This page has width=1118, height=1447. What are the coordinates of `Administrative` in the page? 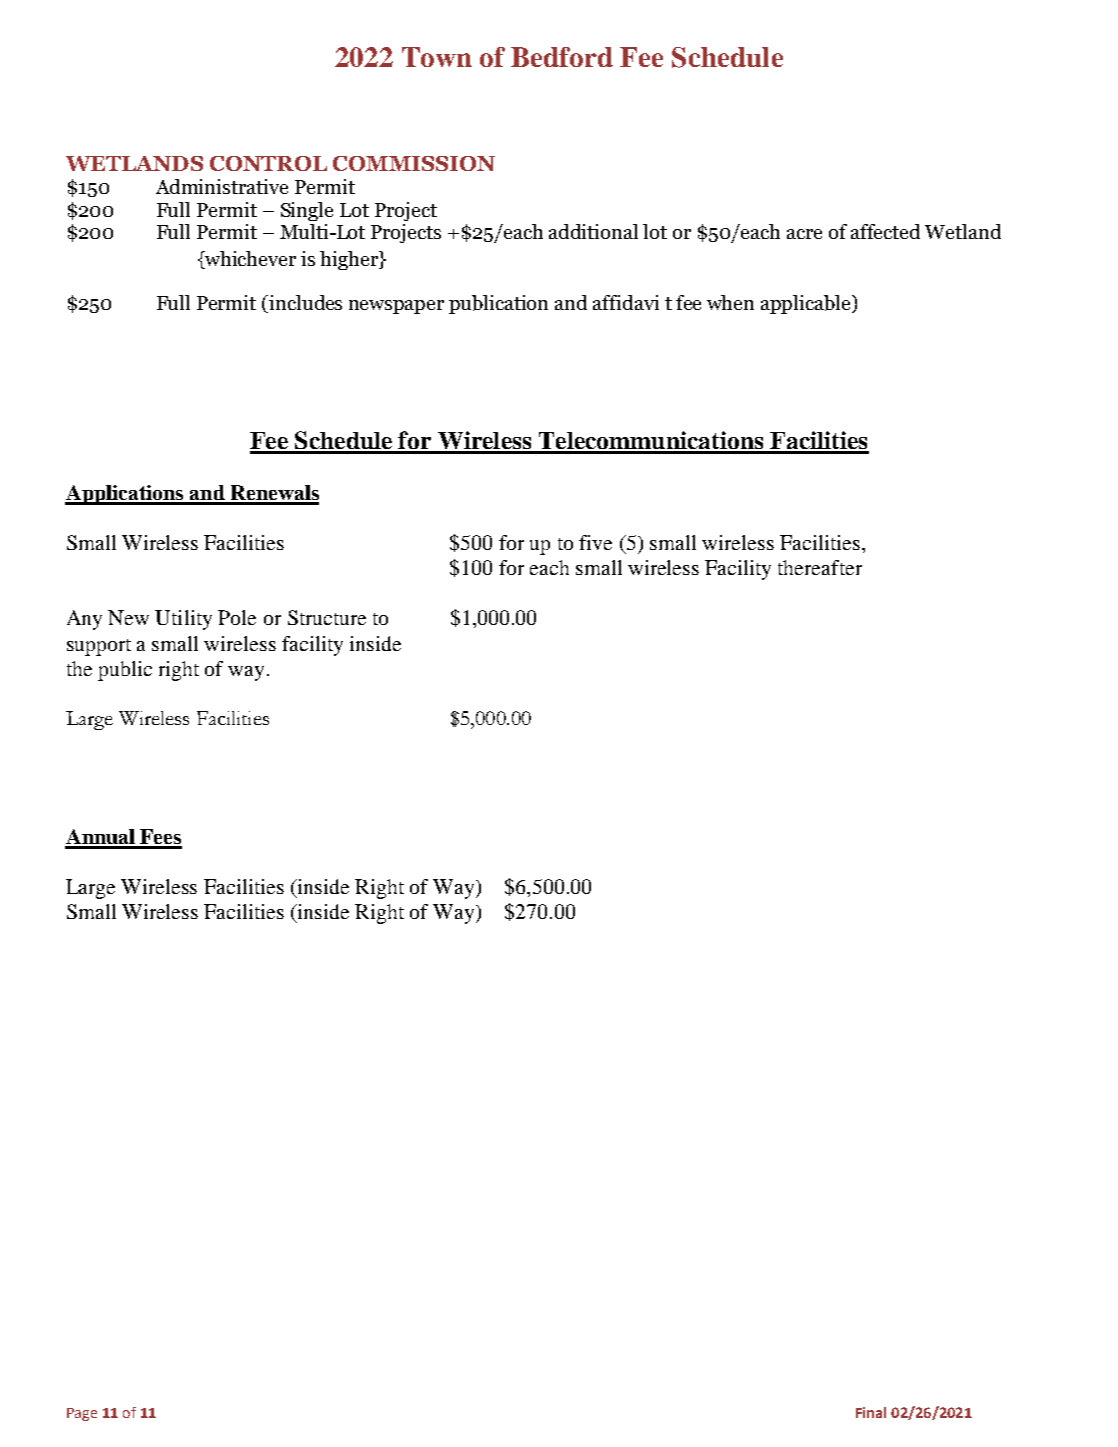 It's located at (222, 186).
